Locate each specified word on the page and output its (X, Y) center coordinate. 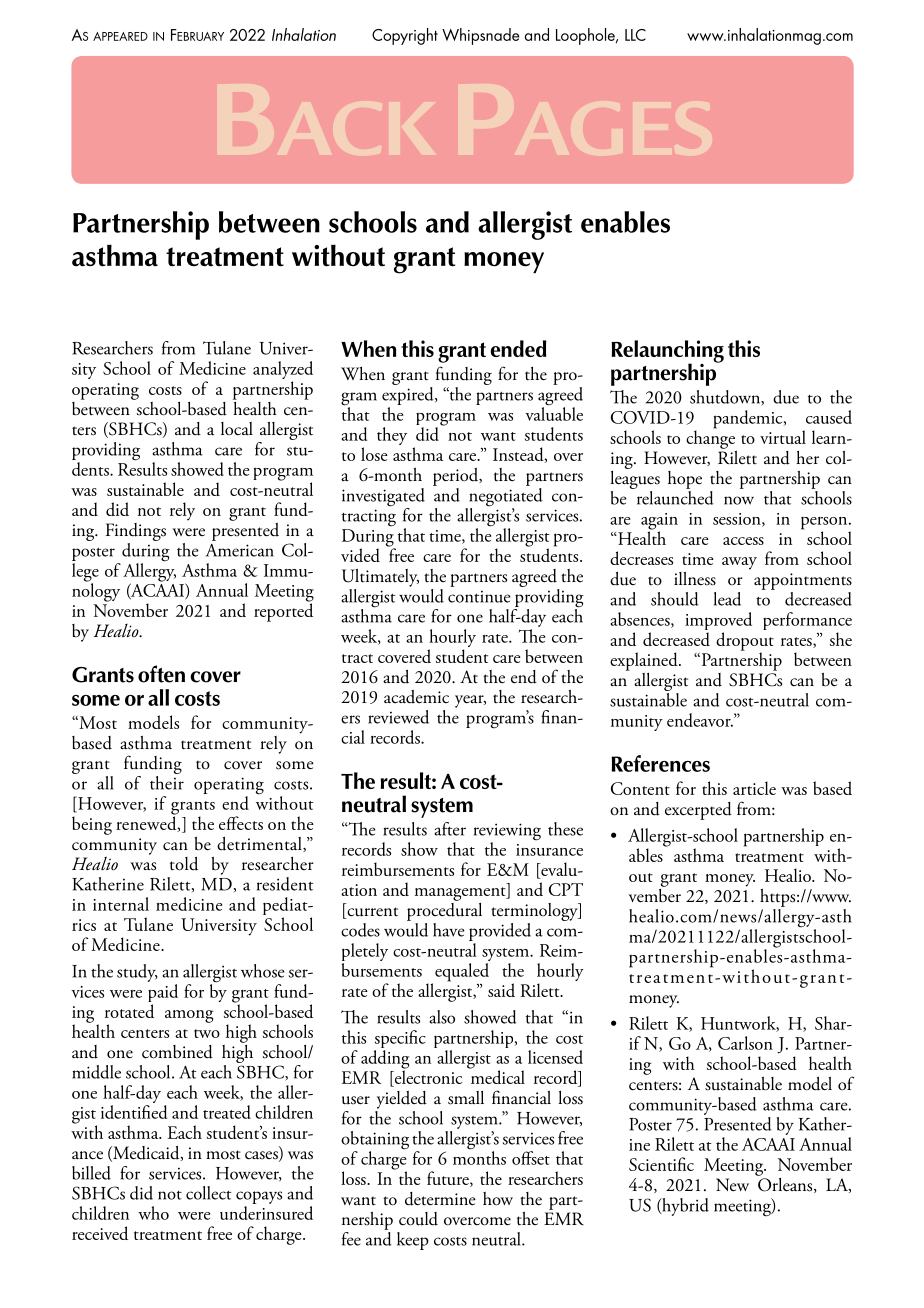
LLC (635, 35)
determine (440, 1199)
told (184, 864)
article (754, 788)
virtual (783, 437)
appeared (120, 36)
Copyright (405, 36)
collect (208, 1193)
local (237, 429)
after (450, 829)
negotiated (505, 497)
